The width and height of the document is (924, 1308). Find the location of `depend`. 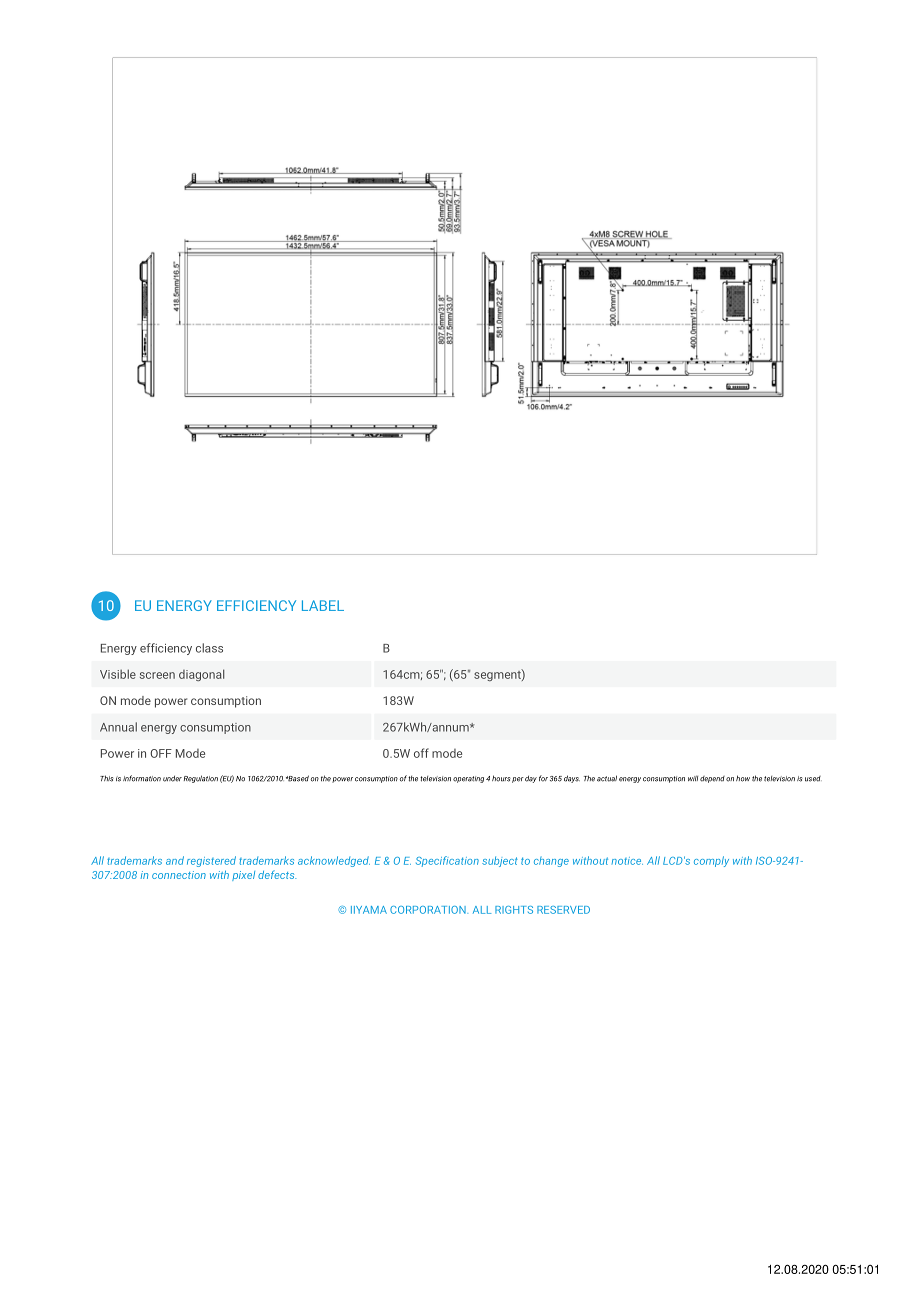

depend is located at coordinates (712, 779).
